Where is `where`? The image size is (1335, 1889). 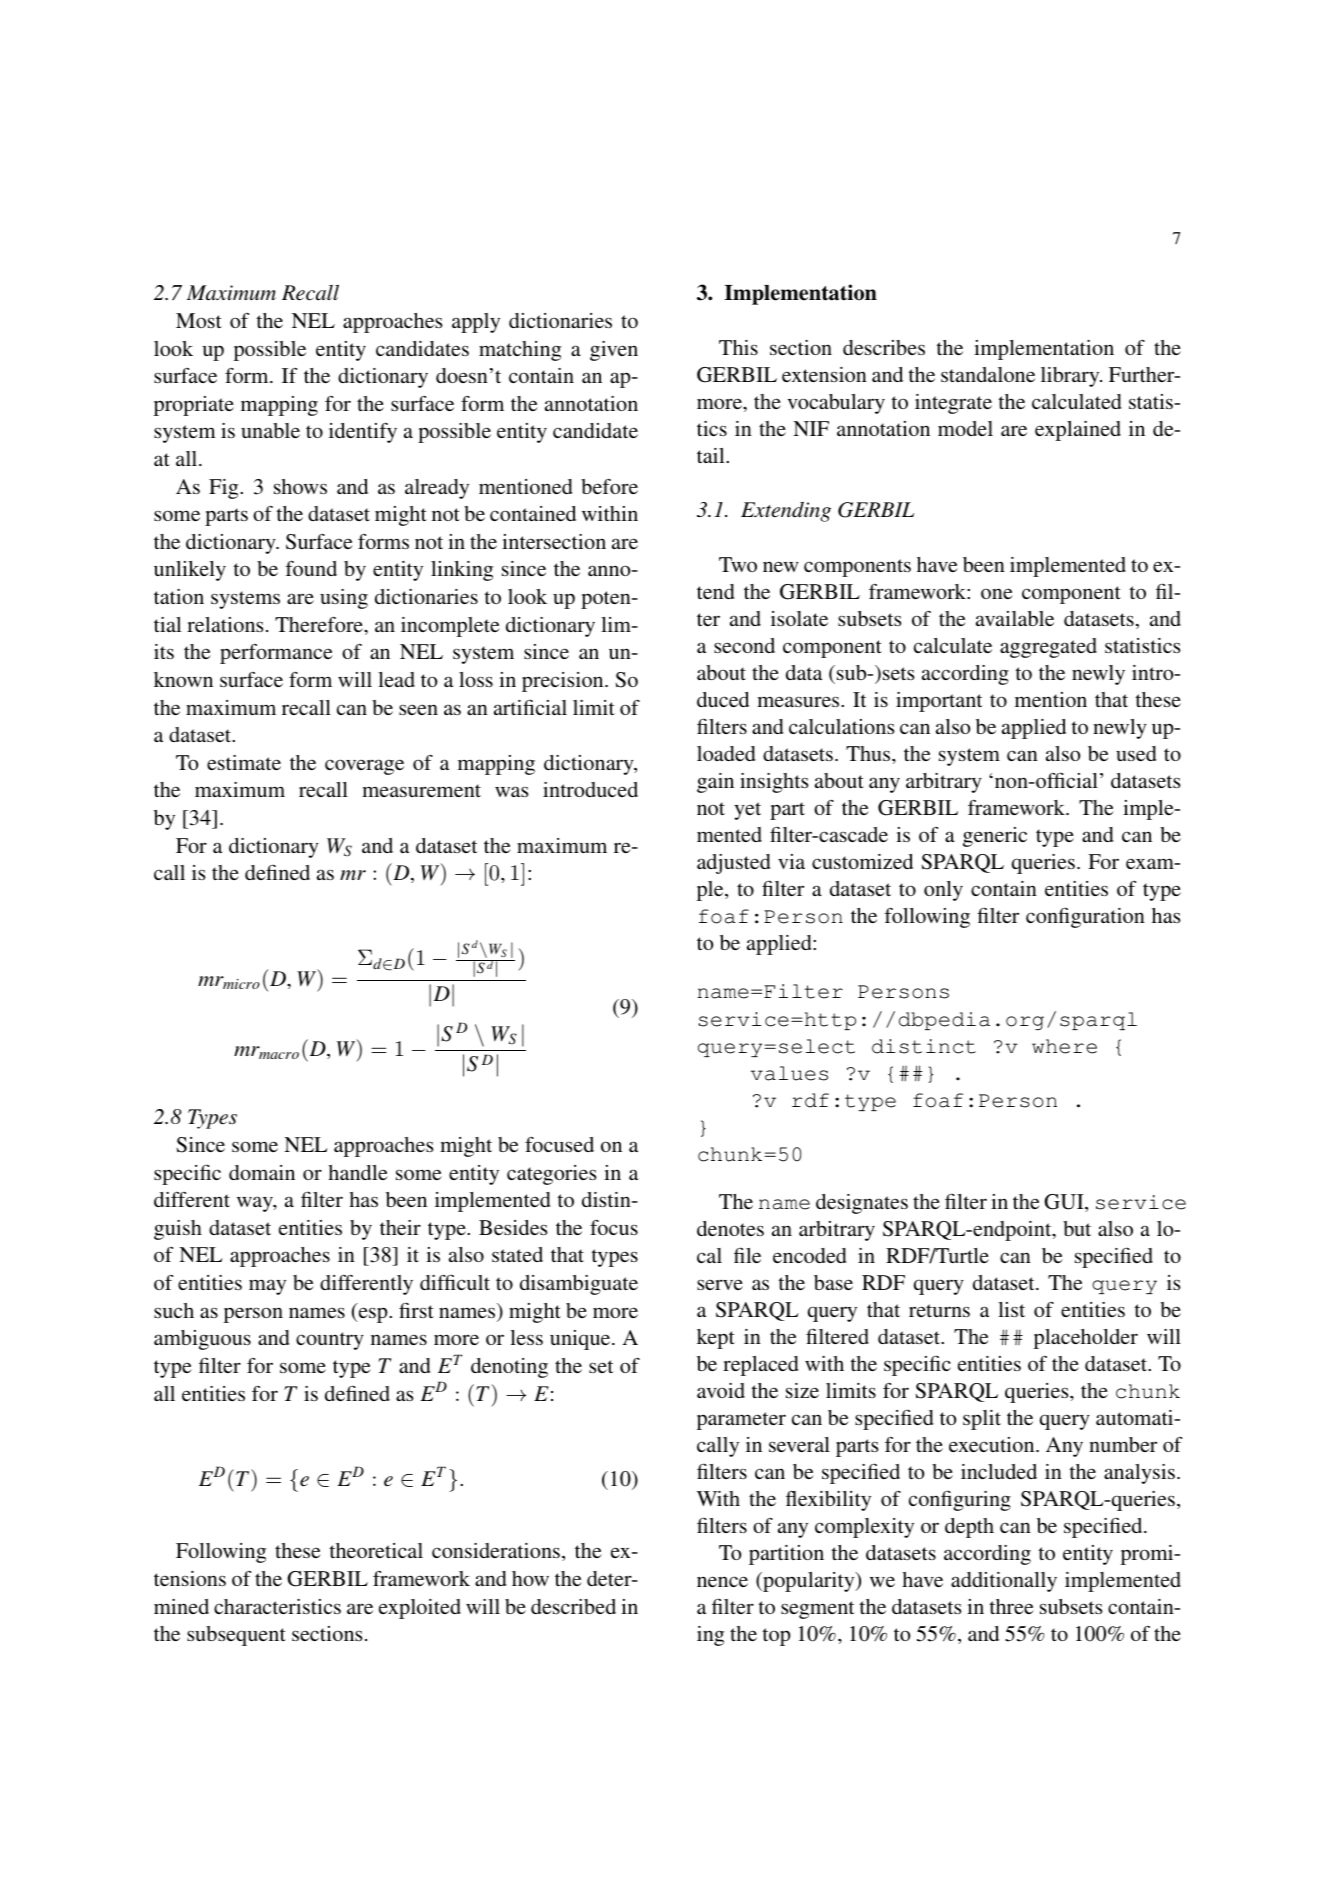
where is located at coordinates (1064, 1046).
